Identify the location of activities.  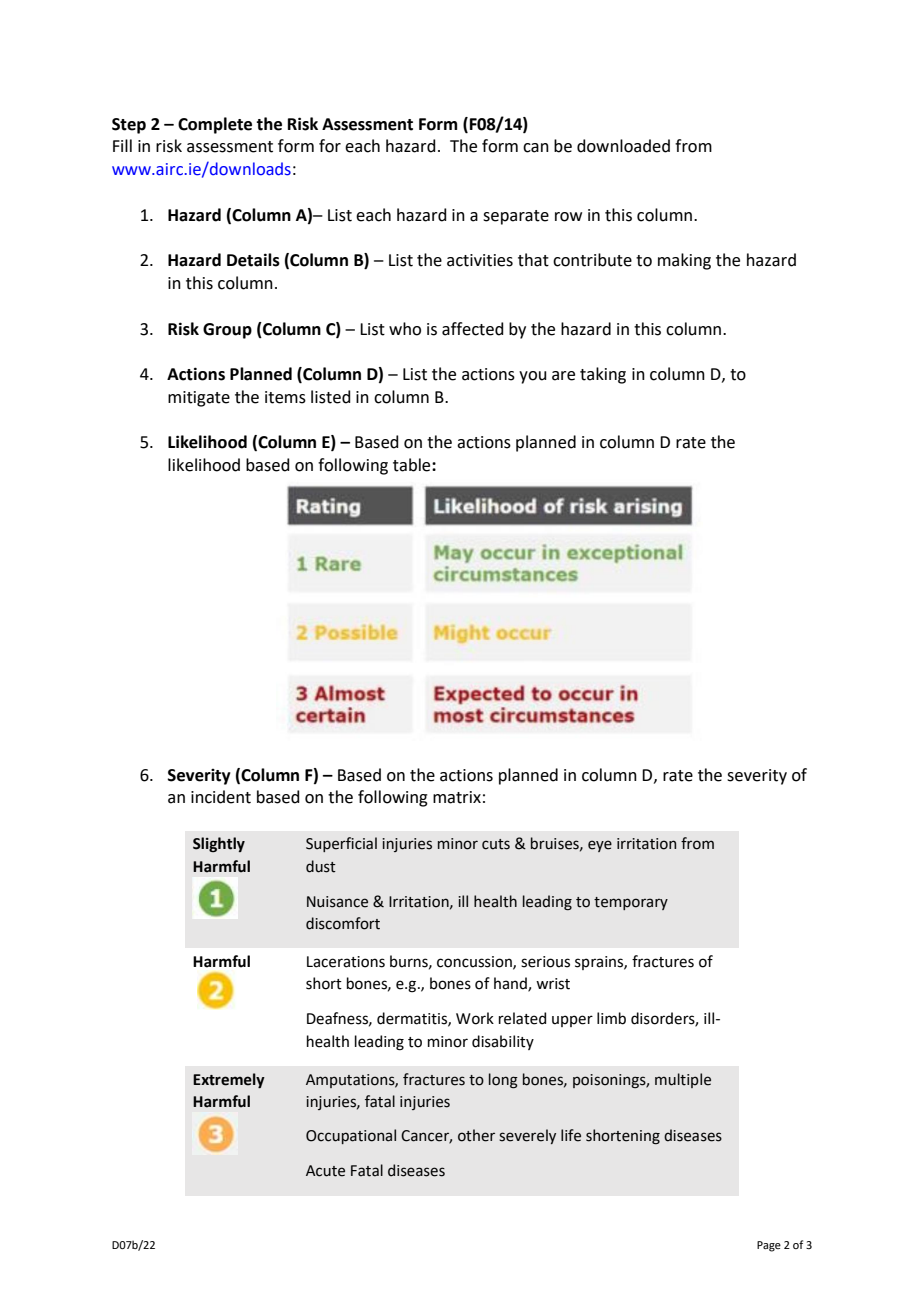
(480, 260).
